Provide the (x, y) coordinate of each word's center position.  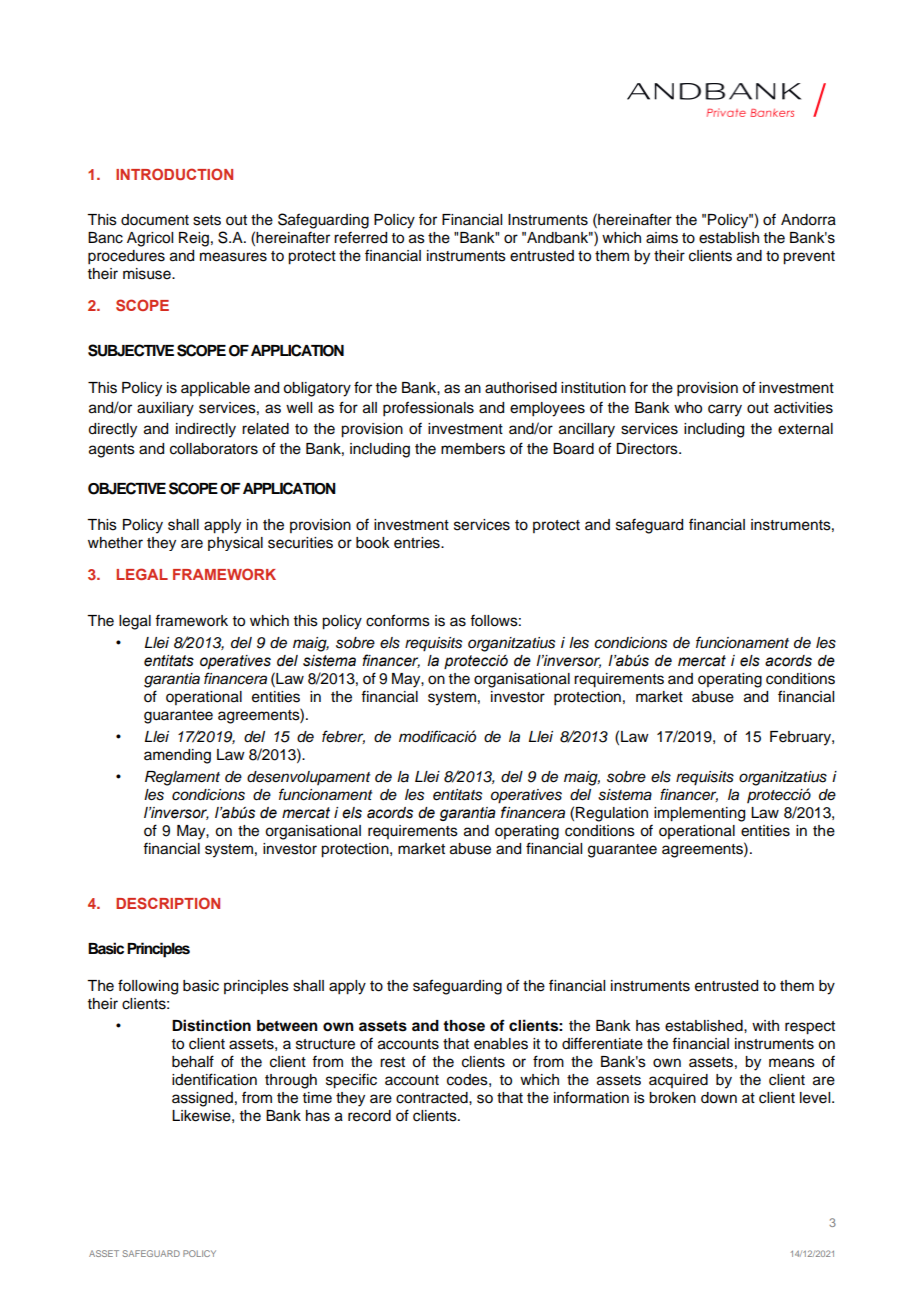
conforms (398, 620)
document (155, 220)
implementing (699, 814)
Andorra (808, 220)
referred (360, 237)
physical (235, 544)
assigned (202, 1099)
